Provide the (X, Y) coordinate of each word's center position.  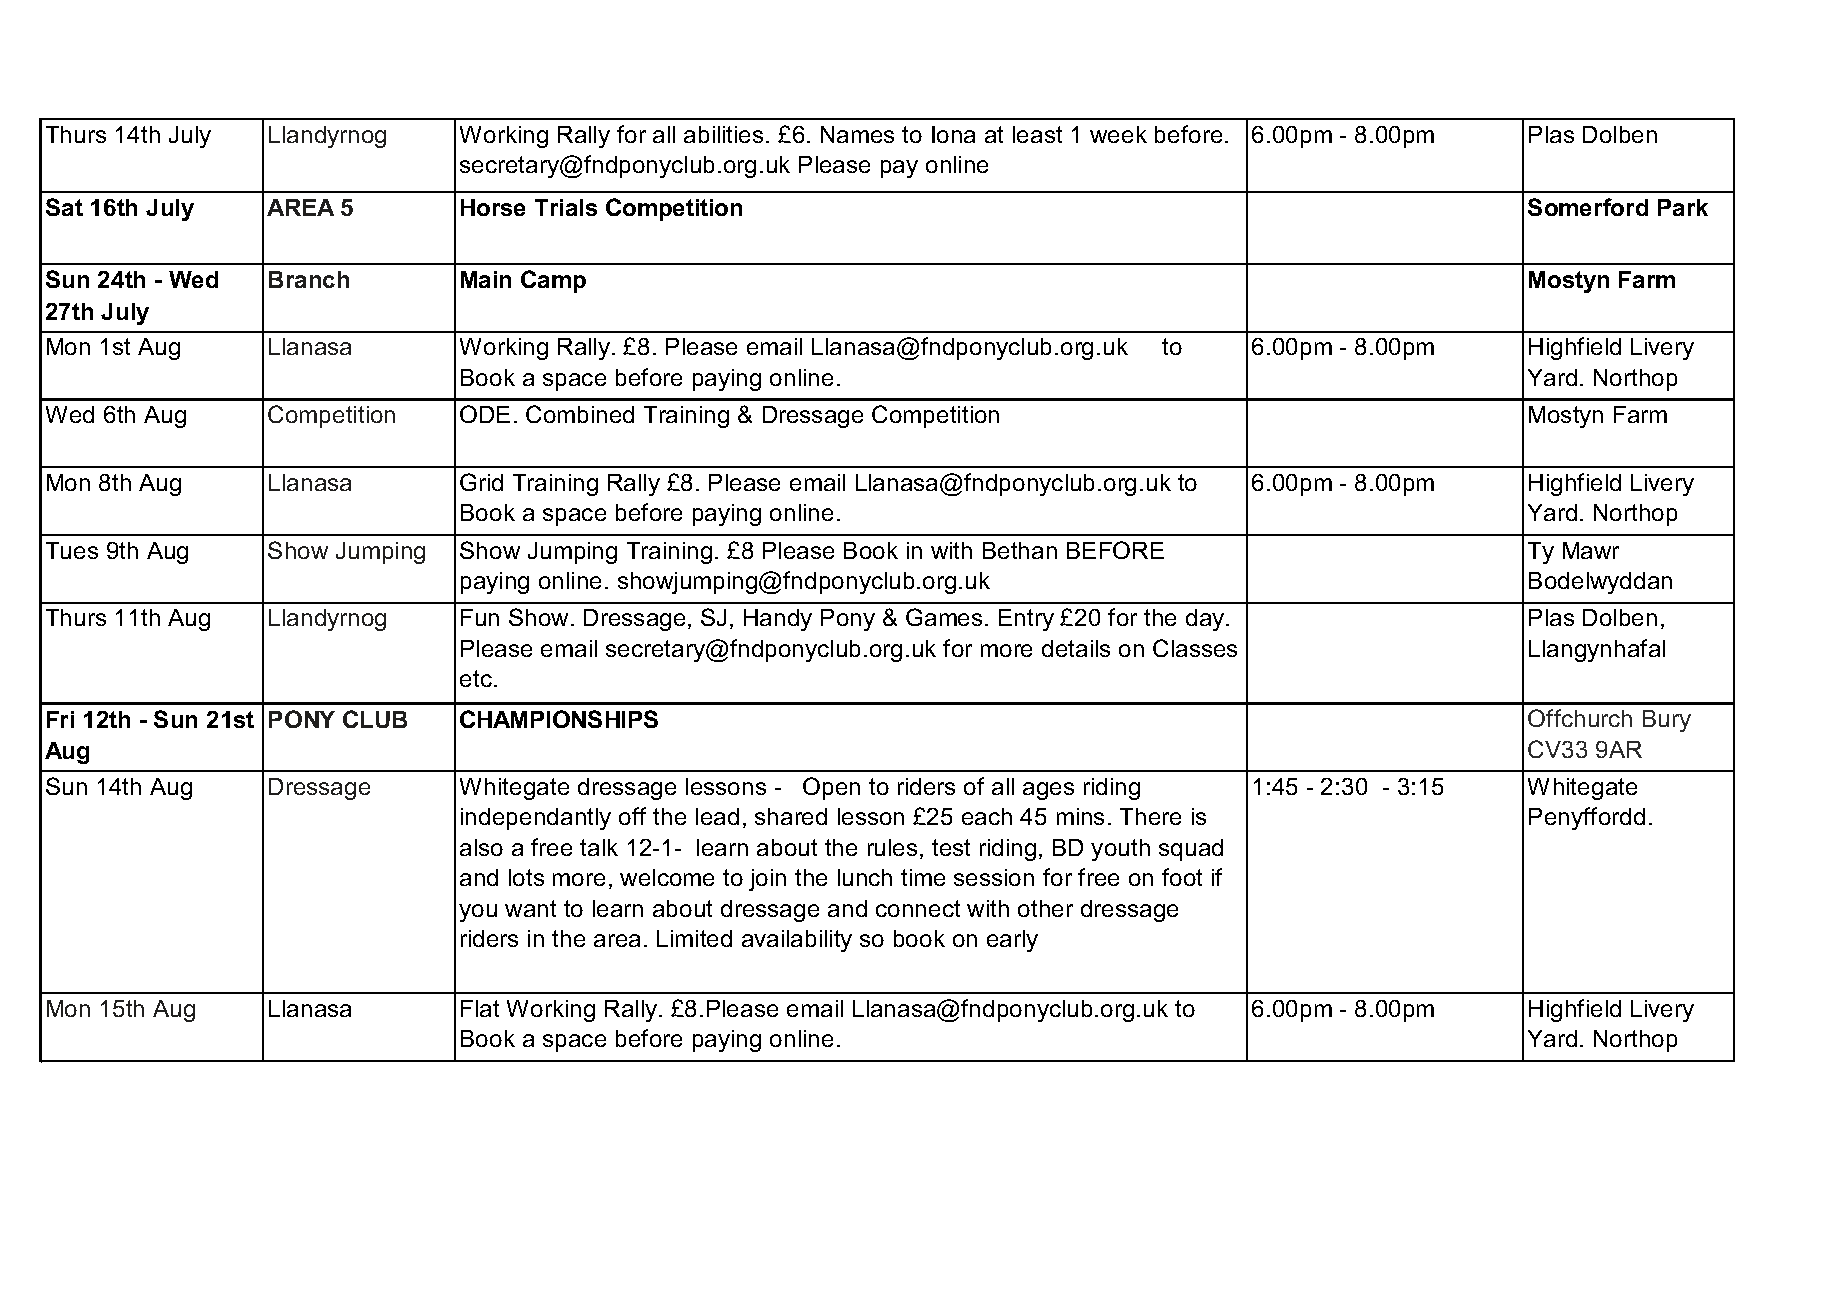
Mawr (1591, 550)
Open (831, 788)
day (1206, 620)
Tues (72, 550)
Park (1683, 207)
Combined (580, 414)
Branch (309, 279)
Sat (64, 207)
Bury (1667, 721)
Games (944, 617)
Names (857, 134)
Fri (60, 719)
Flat (480, 1008)
